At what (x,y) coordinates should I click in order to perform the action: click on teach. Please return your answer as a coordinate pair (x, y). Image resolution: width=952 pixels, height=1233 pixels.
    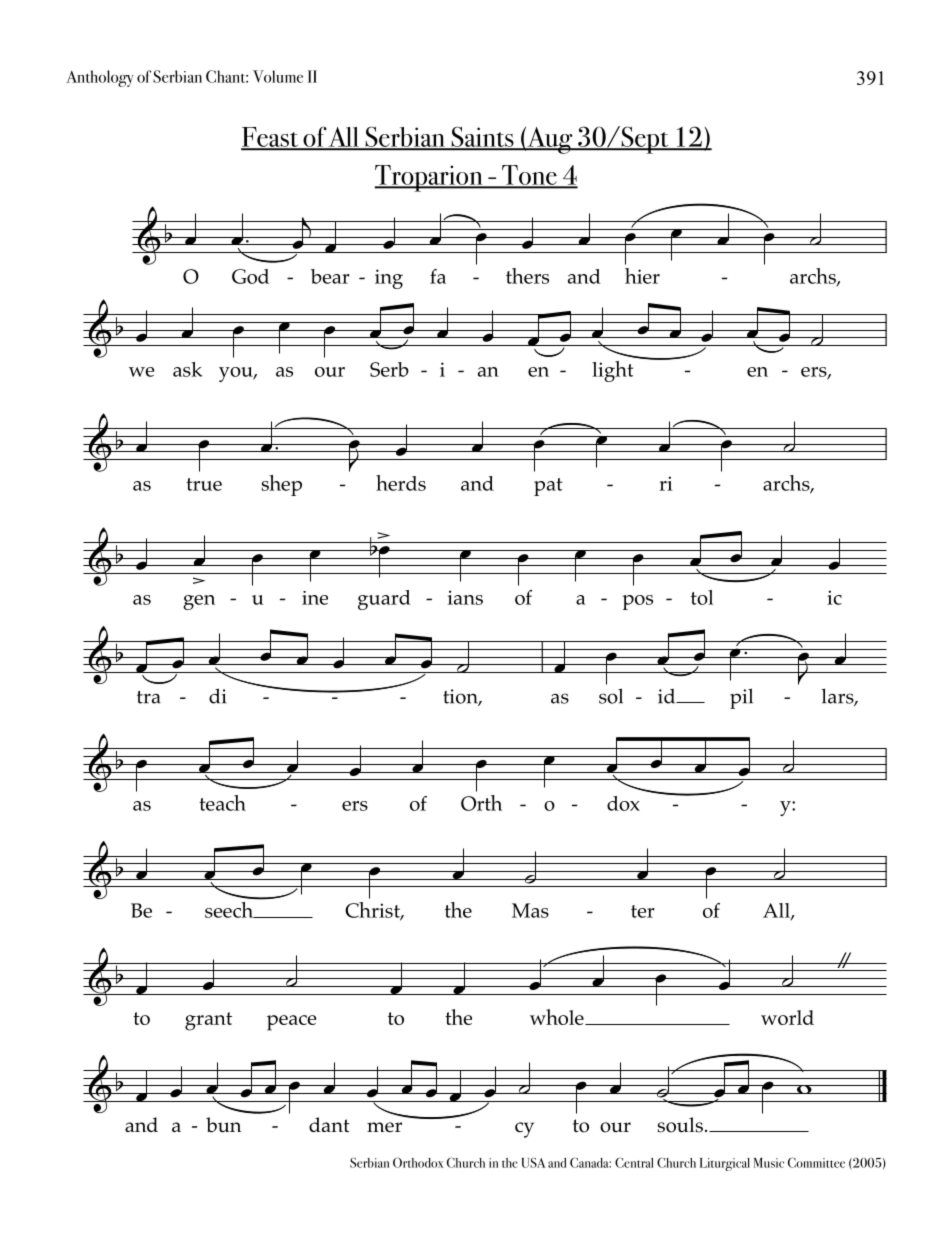
    Looking at the image, I should click on (222, 803).
